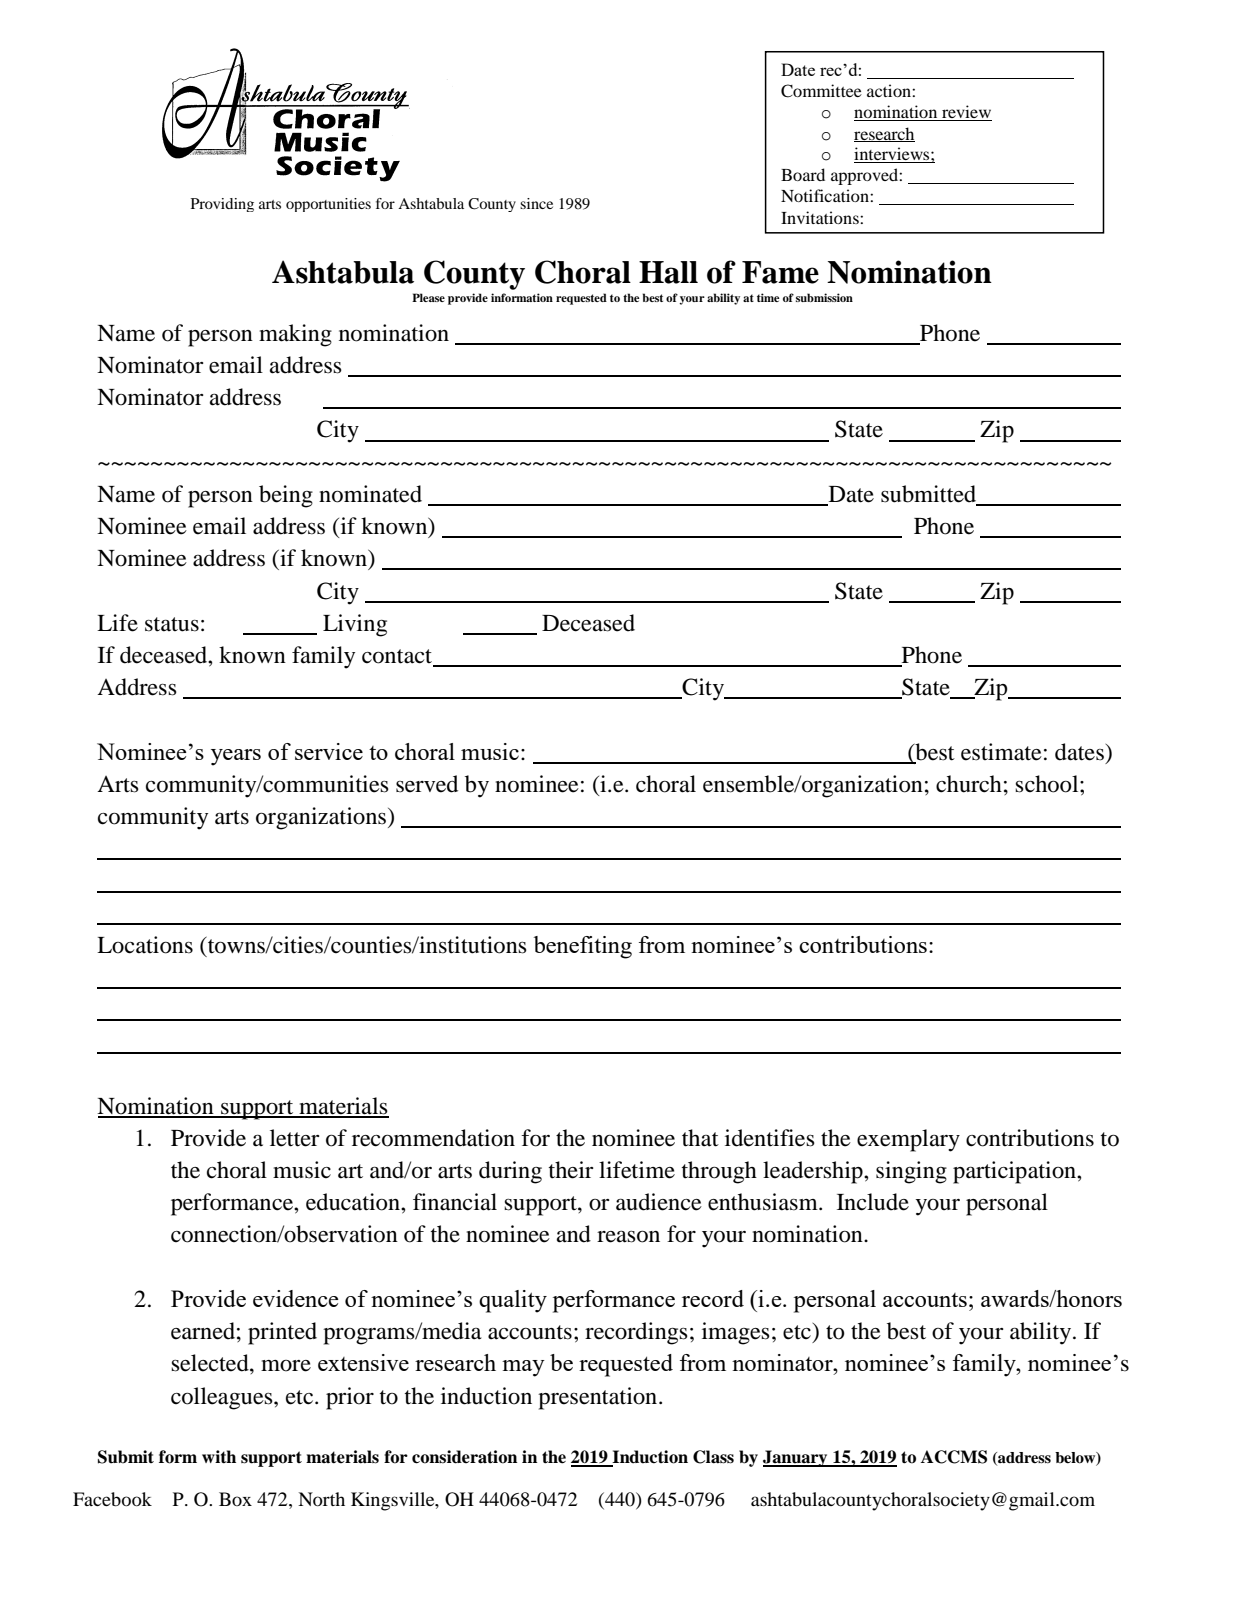  I want to click on since, so click(536, 203).
